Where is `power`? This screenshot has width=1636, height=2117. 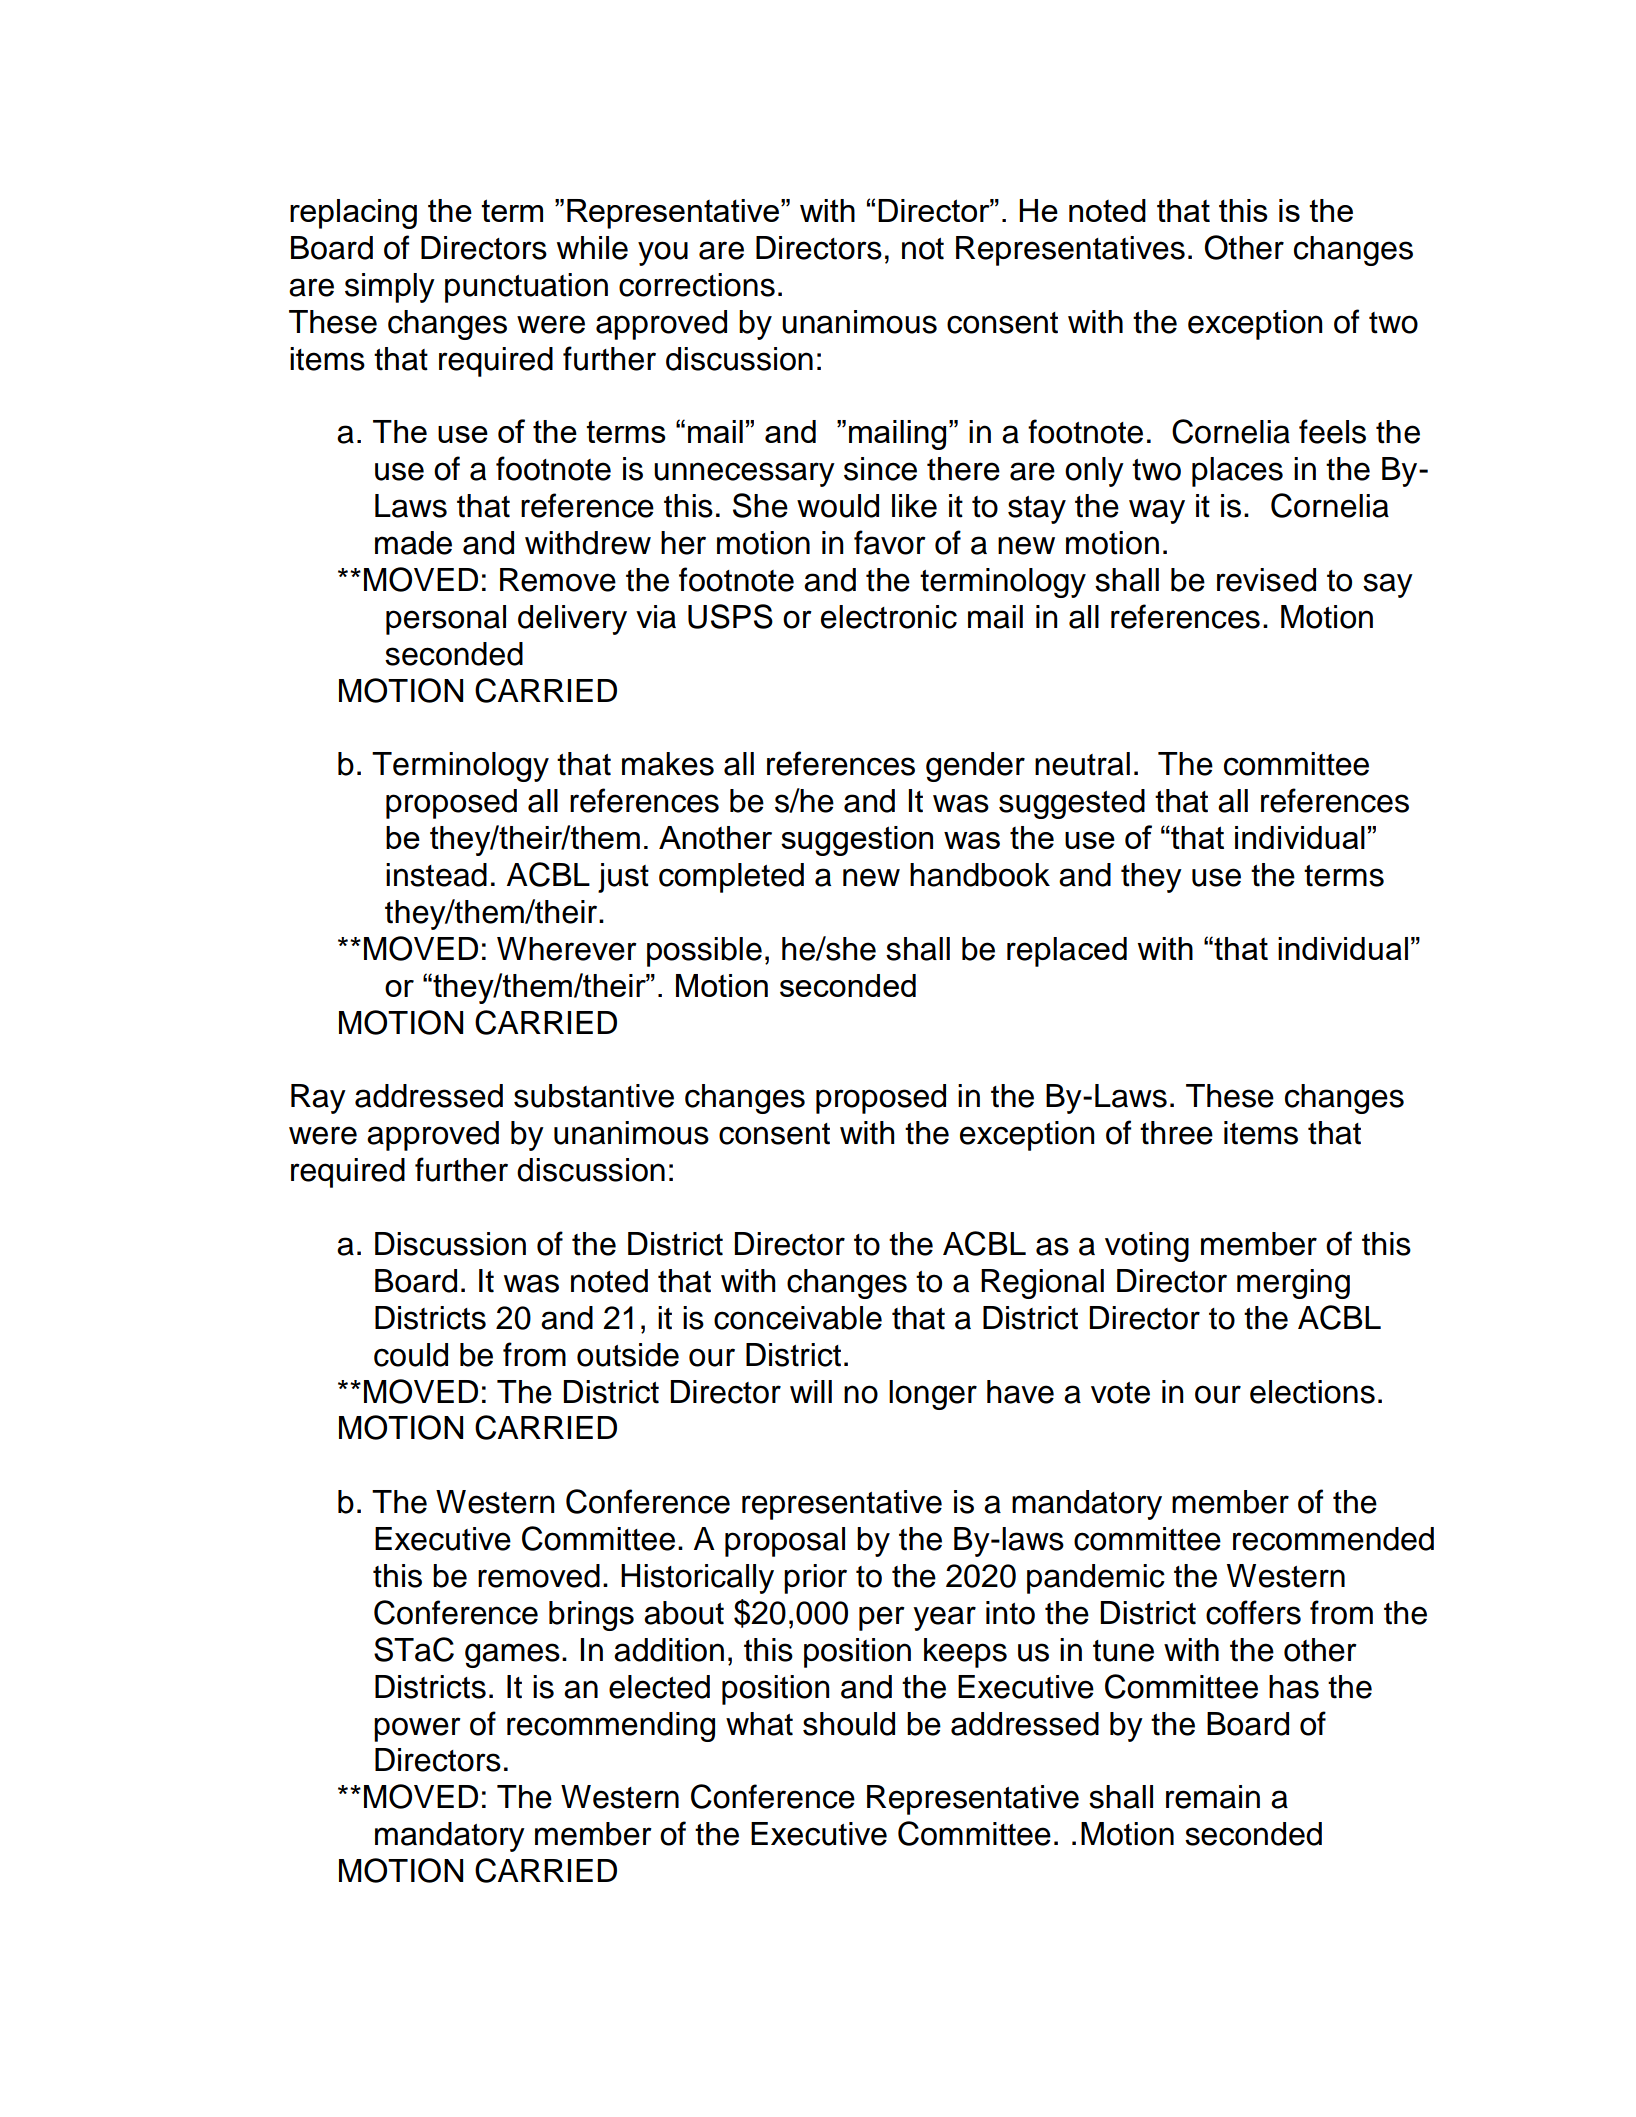 power is located at coordinates (417, 1729).
